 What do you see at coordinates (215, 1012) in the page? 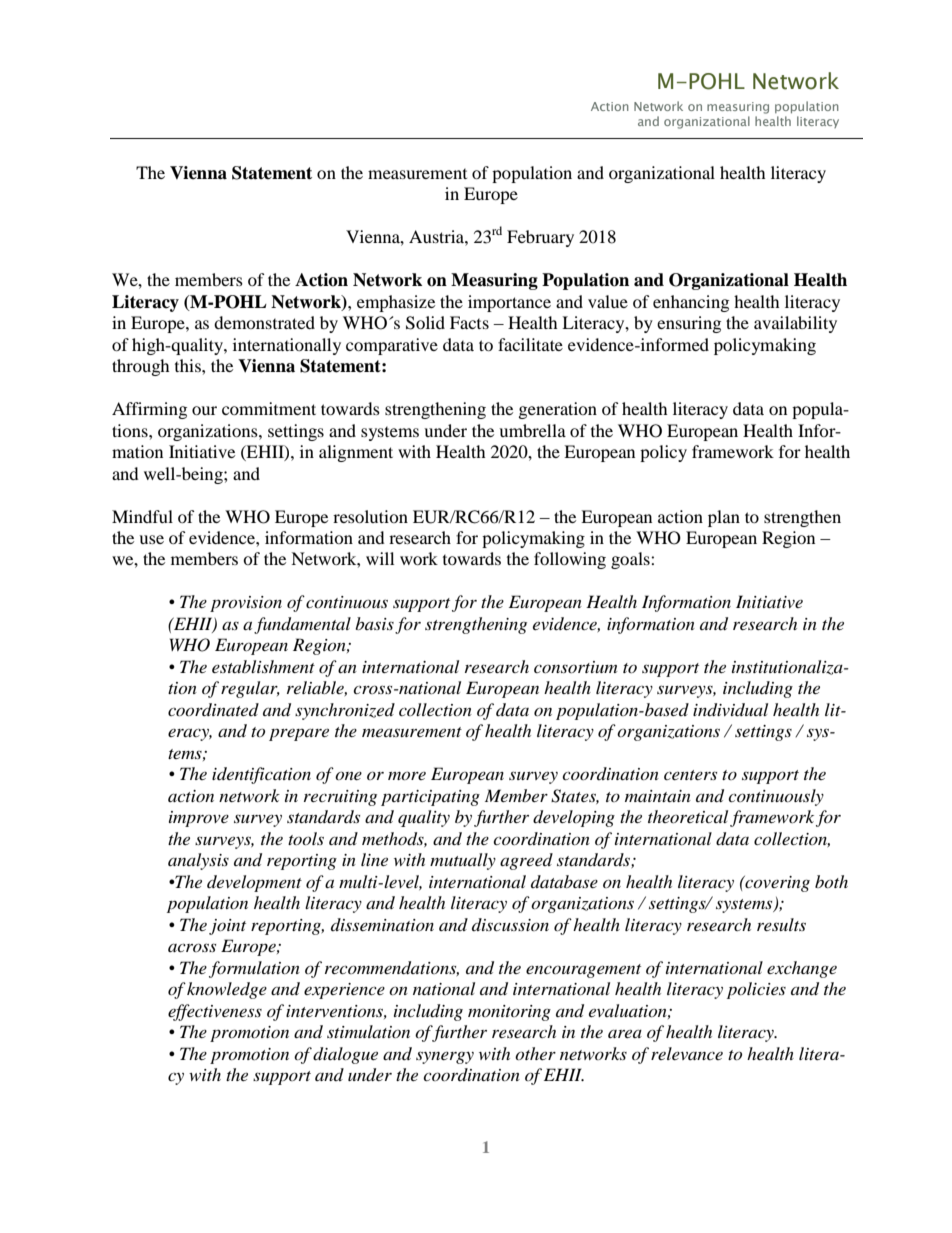
I see `effectiveness` at bounding box center [215, 1012].
